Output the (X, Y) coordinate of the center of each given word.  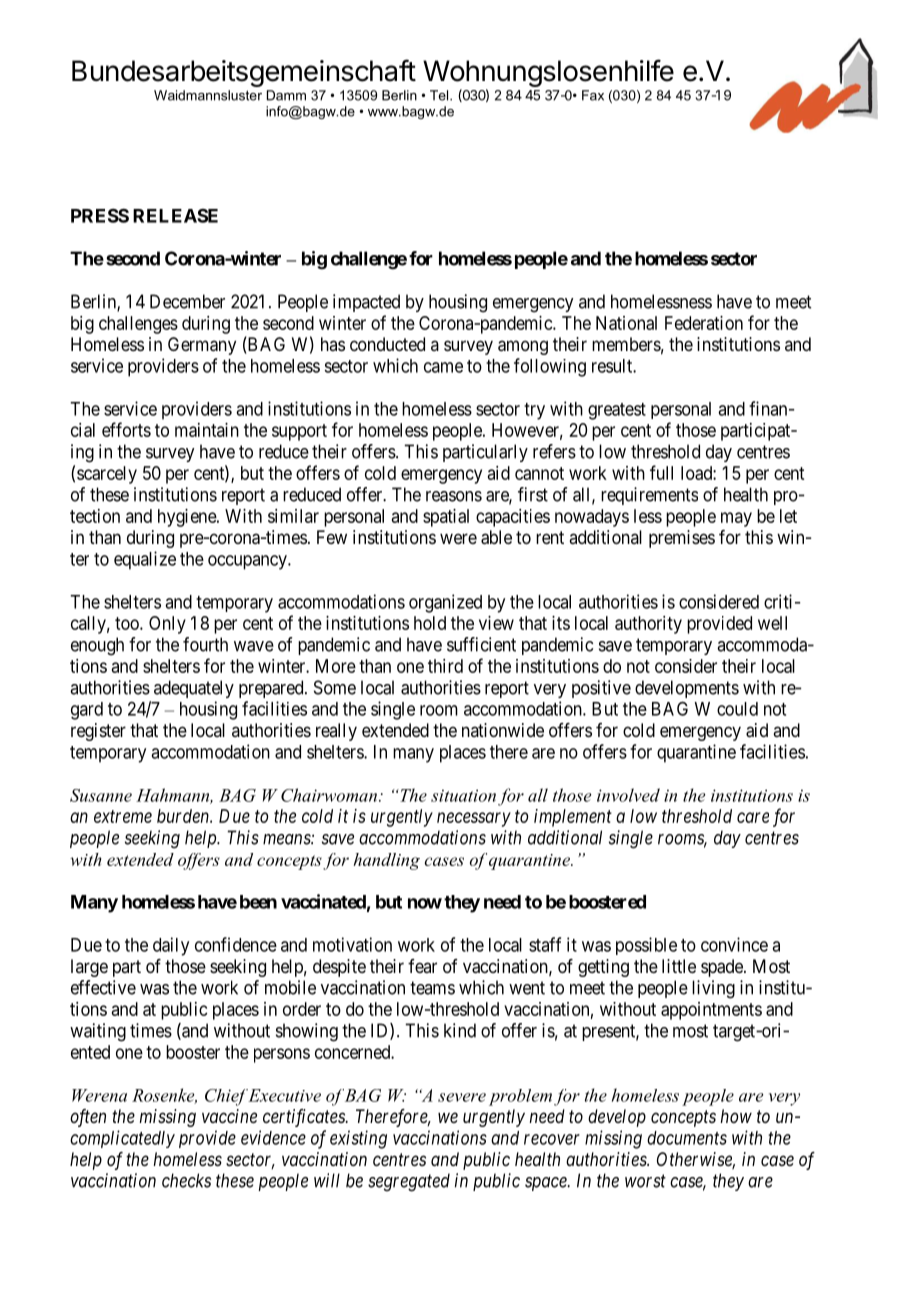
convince (734, 944)
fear (422, 966)
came (443, 367)
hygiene (188, 518)
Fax (593, 95)
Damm (286, 95)
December (187, 301)
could (737, 709)
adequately (194, 689)
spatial (446, 518)
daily (171, 946)
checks (186, 1180)
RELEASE (175, 216)
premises (682, 539)
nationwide (503, 730)
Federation (704, 323)
